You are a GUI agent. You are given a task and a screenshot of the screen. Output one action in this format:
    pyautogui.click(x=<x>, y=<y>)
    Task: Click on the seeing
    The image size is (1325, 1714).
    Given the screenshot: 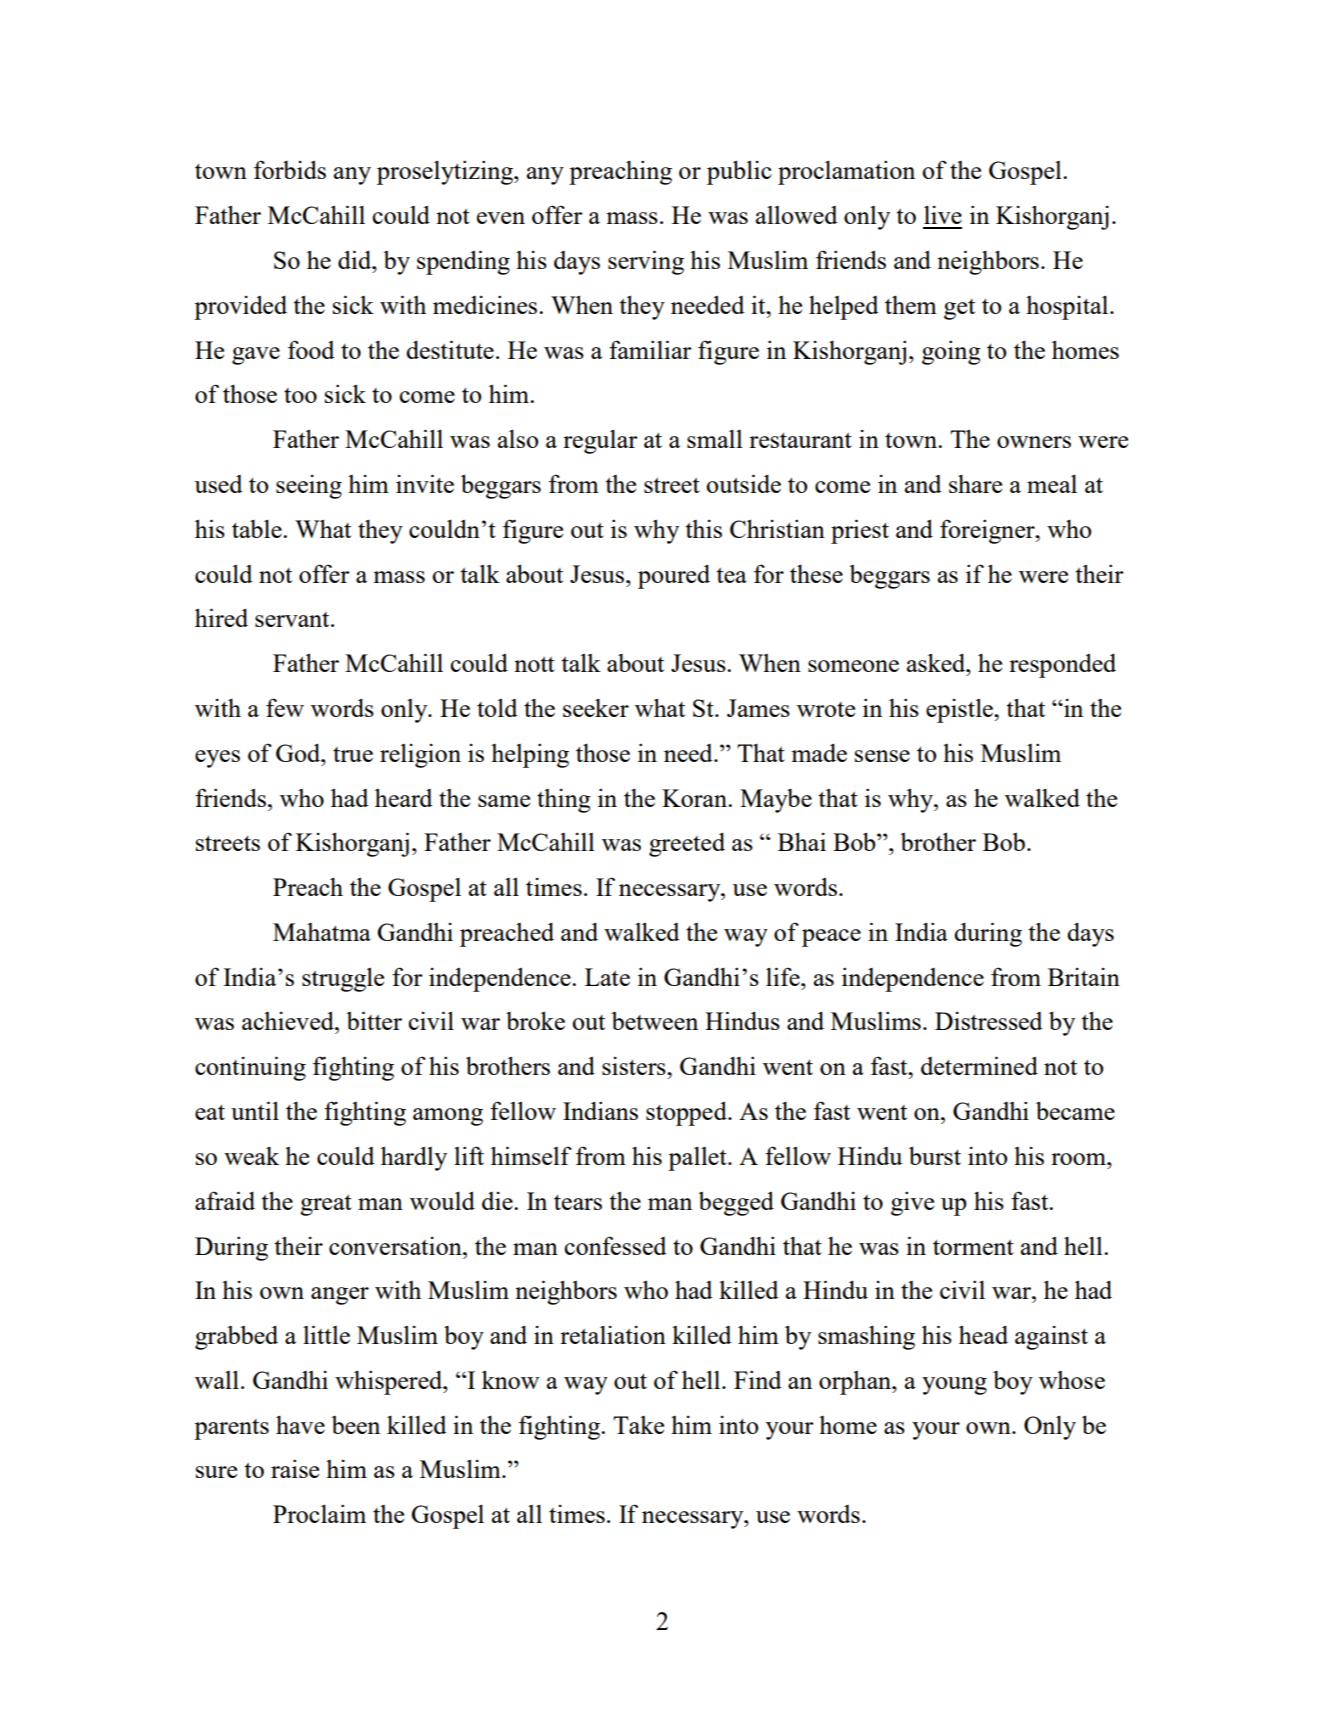 What is the action you would take?
    pyautogui.click(x=309, y=487)
